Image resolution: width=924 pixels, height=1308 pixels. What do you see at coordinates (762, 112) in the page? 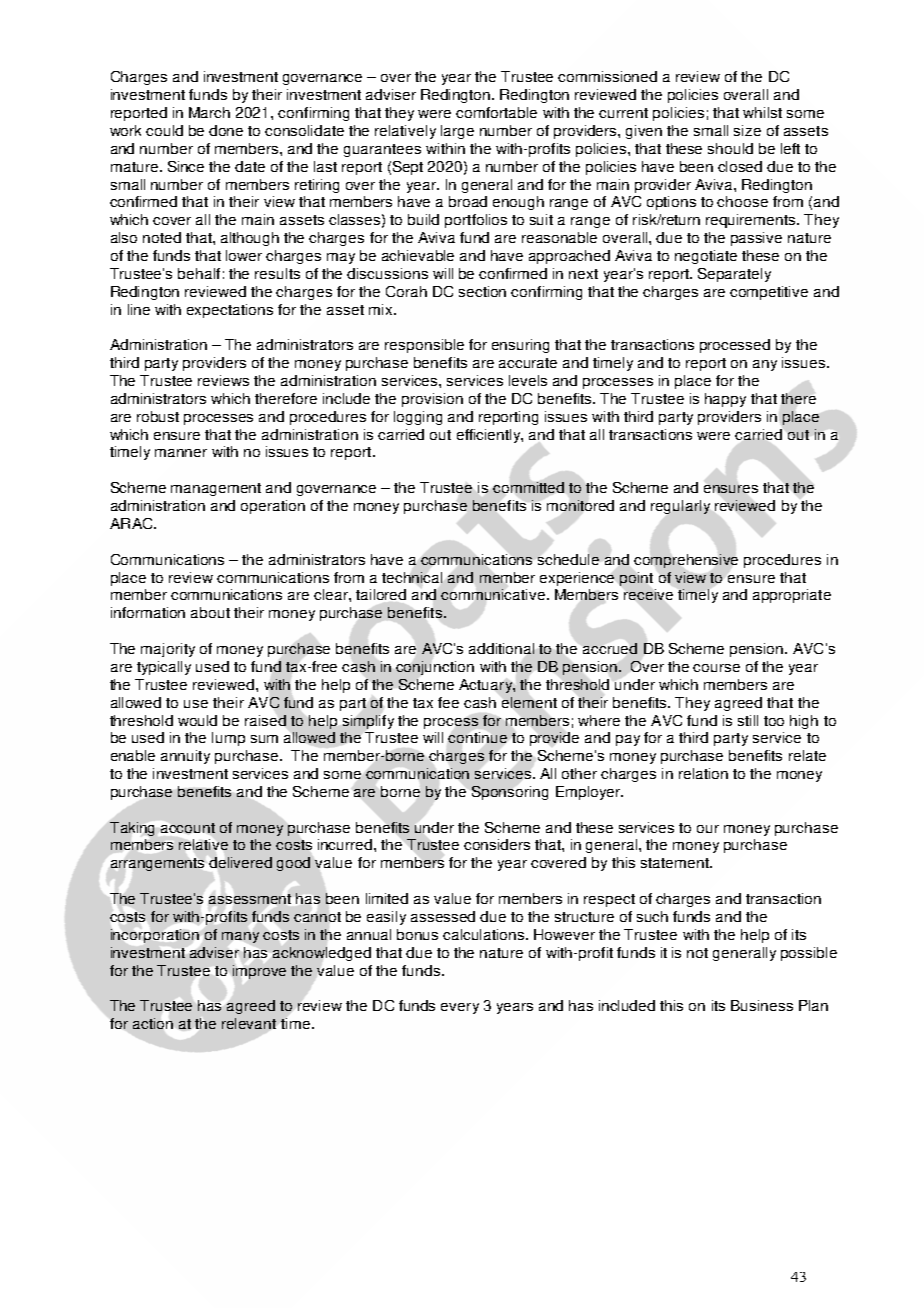
I see `whilst` at bounding box center [762, 112].
